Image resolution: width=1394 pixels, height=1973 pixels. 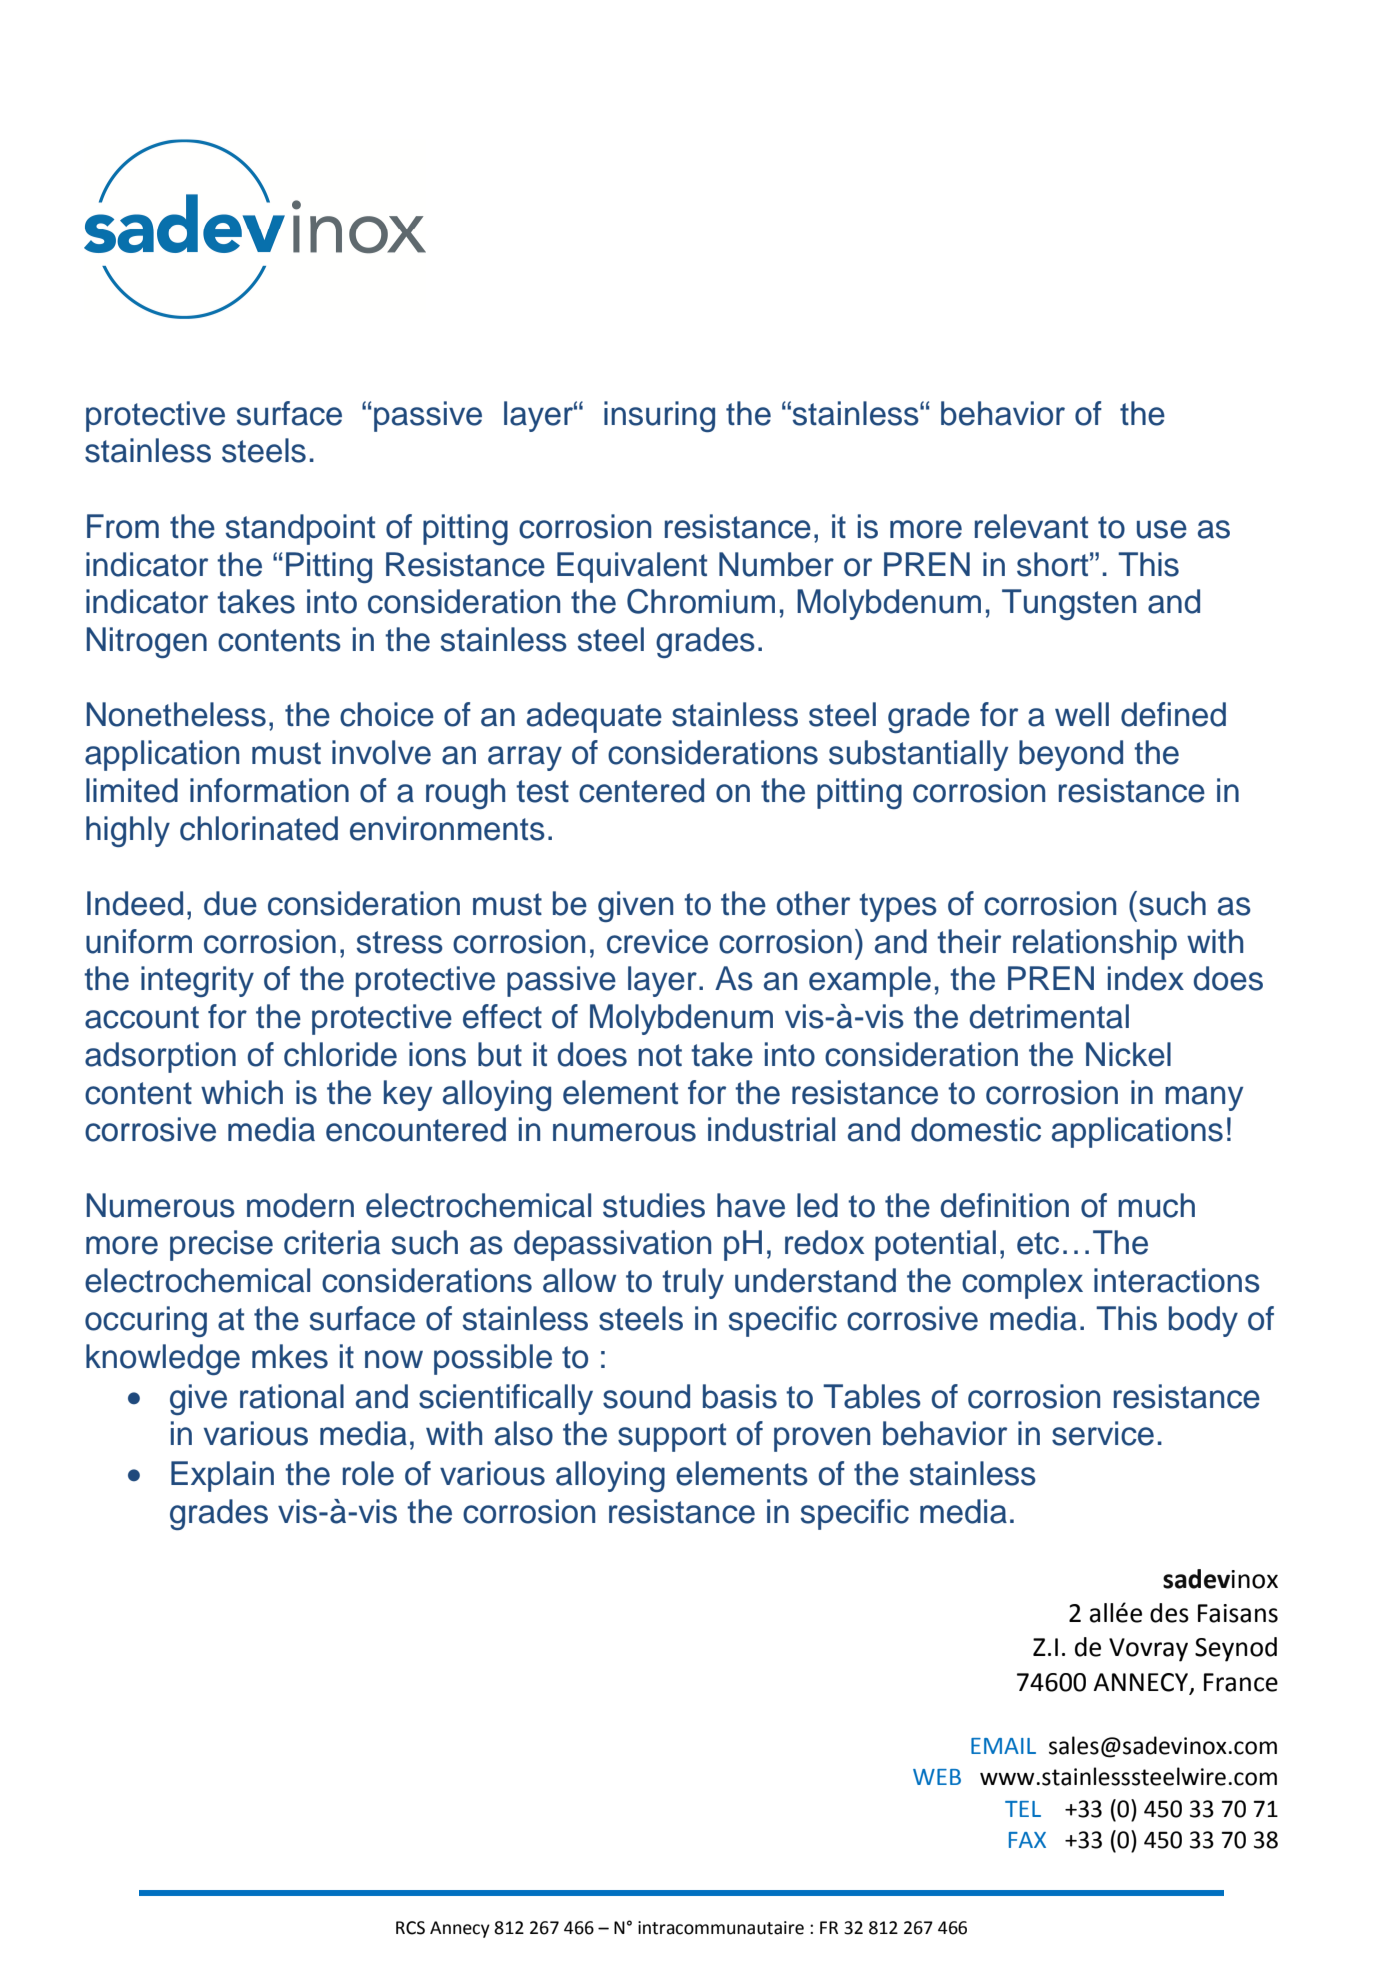 I want to click on service, so click(x=1103, y=1433).
